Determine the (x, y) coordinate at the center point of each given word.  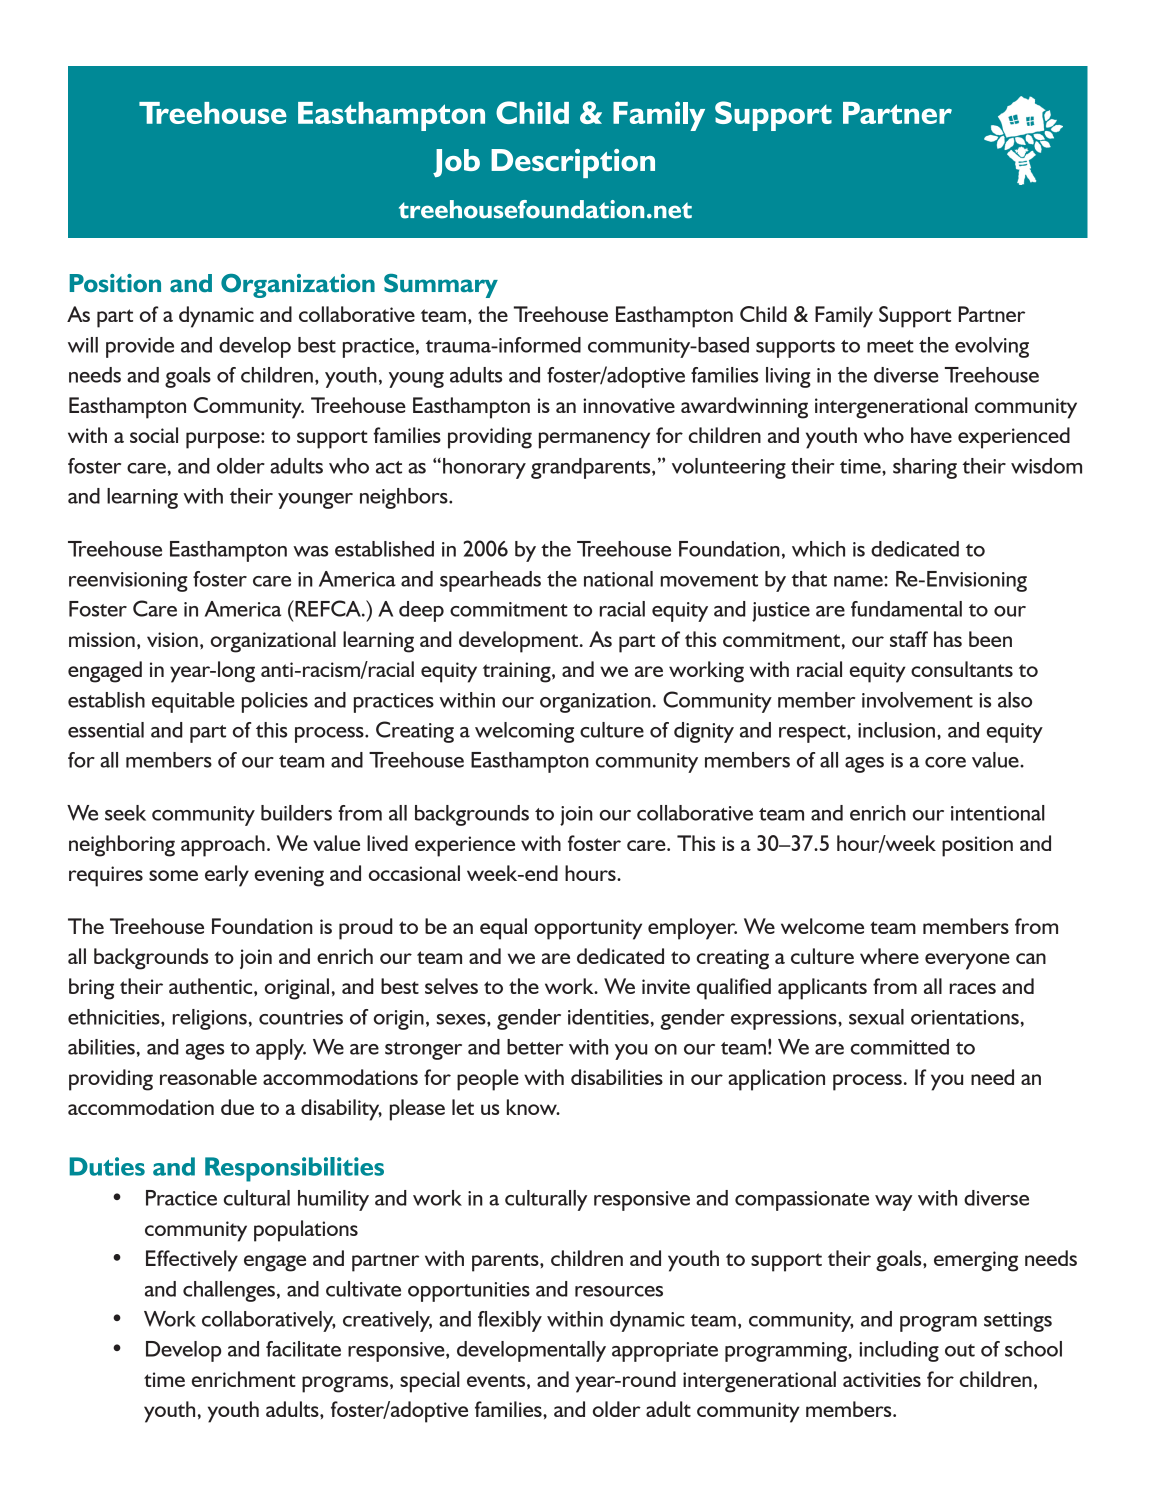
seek (125, 813)
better (535, 1047)
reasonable (208, 1077)
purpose (224, 440)
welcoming (524, 732)
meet (890, 346)
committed (900, 1047)
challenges (229, 1291)
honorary (484, 468)
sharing (925, 468)
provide (140, 347)
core (945, 762)
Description (573, 163)
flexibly (510, 1321)
